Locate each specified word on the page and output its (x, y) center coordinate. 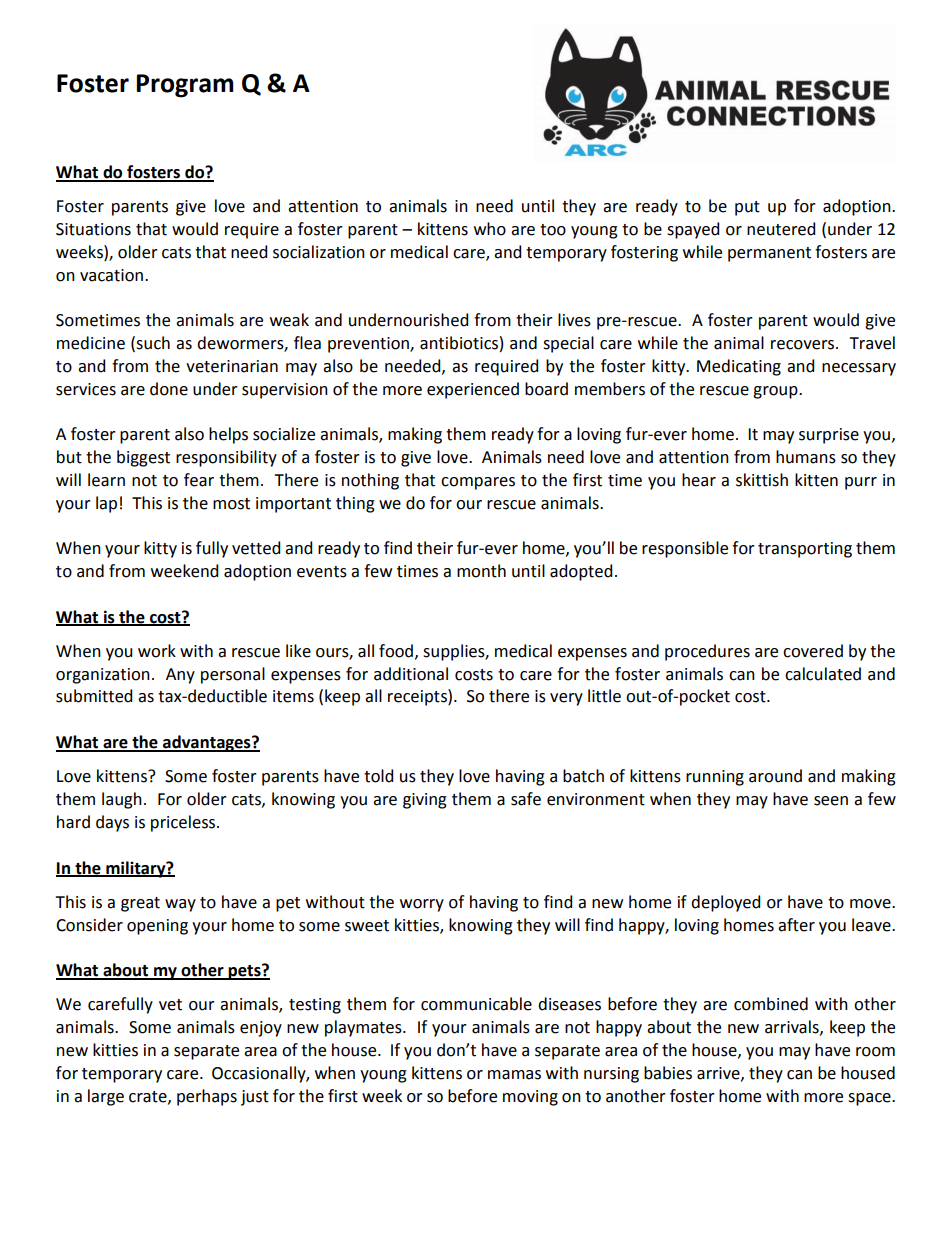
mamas (514, 1075)
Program (185, 86)
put (747, 208)
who (490, 229)
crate (149, 1097)
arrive (719, 1074)
